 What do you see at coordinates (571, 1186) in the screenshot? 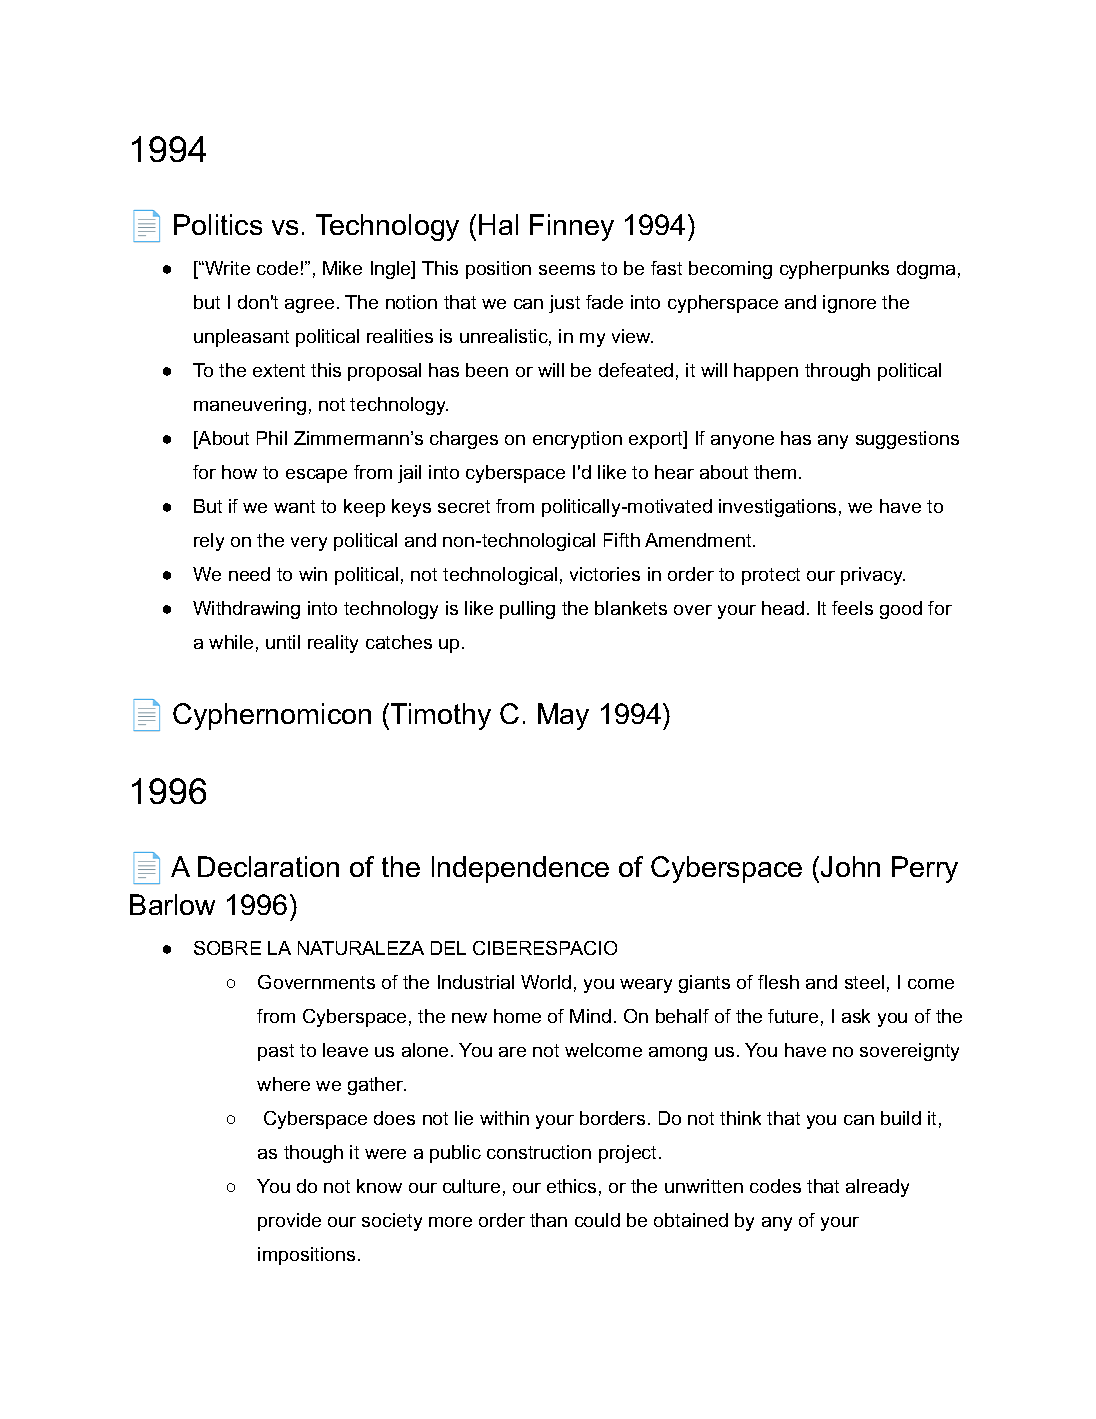
I see `ethics` at bounding box center [571, 1186].
